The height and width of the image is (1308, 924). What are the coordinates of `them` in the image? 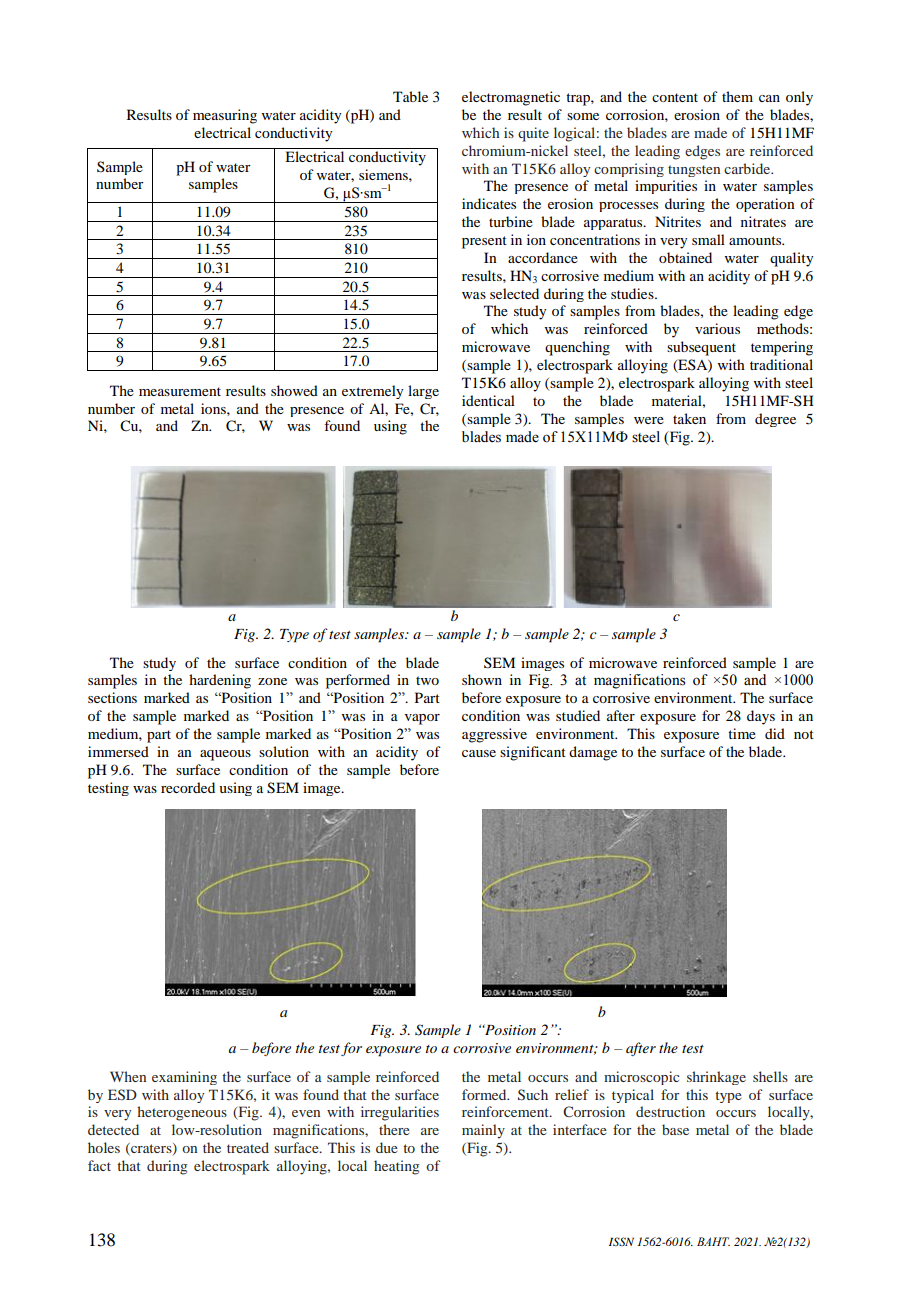 It's located at (737, 96).
